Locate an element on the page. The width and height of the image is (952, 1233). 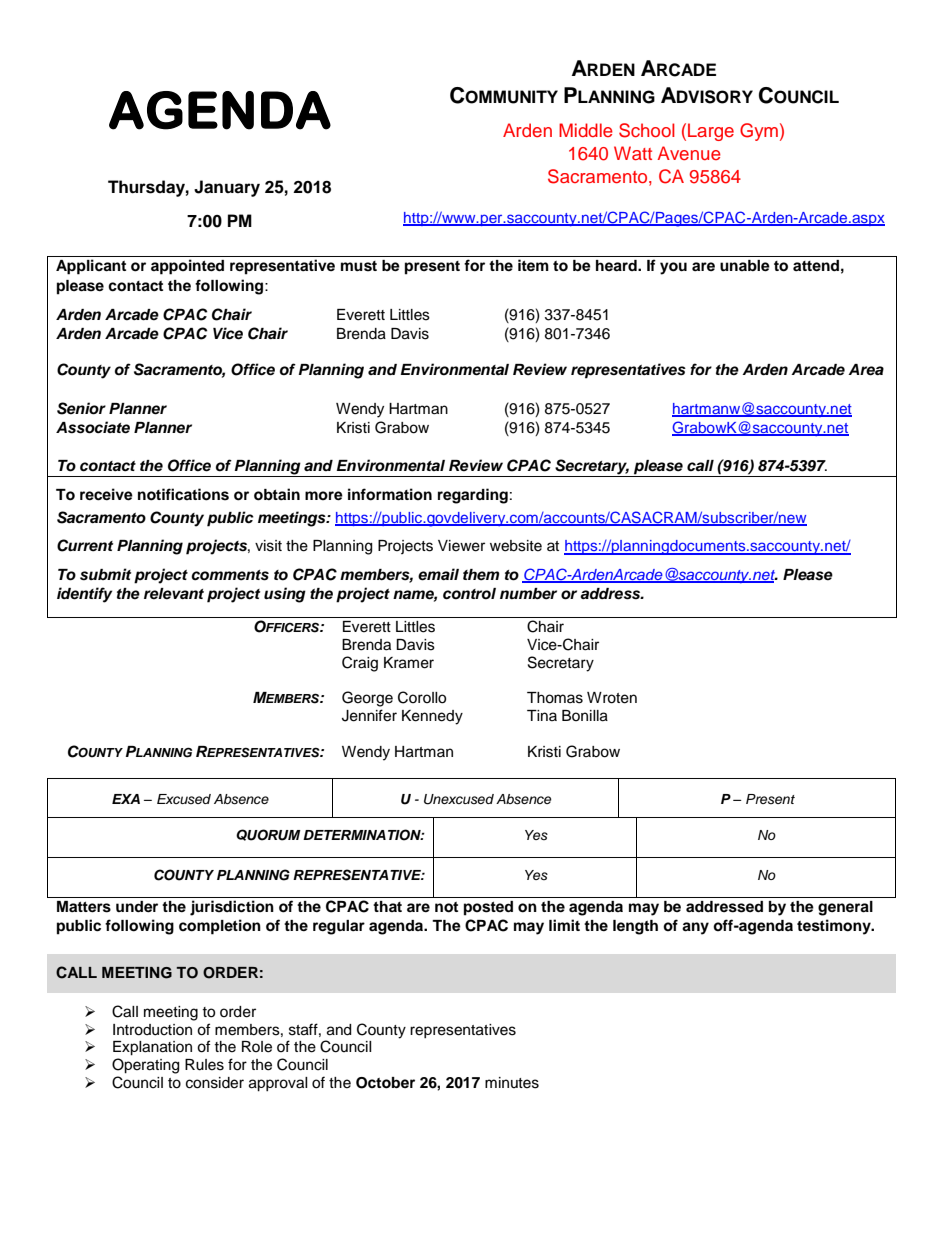
Middle is located at coordinates (586, 130).
